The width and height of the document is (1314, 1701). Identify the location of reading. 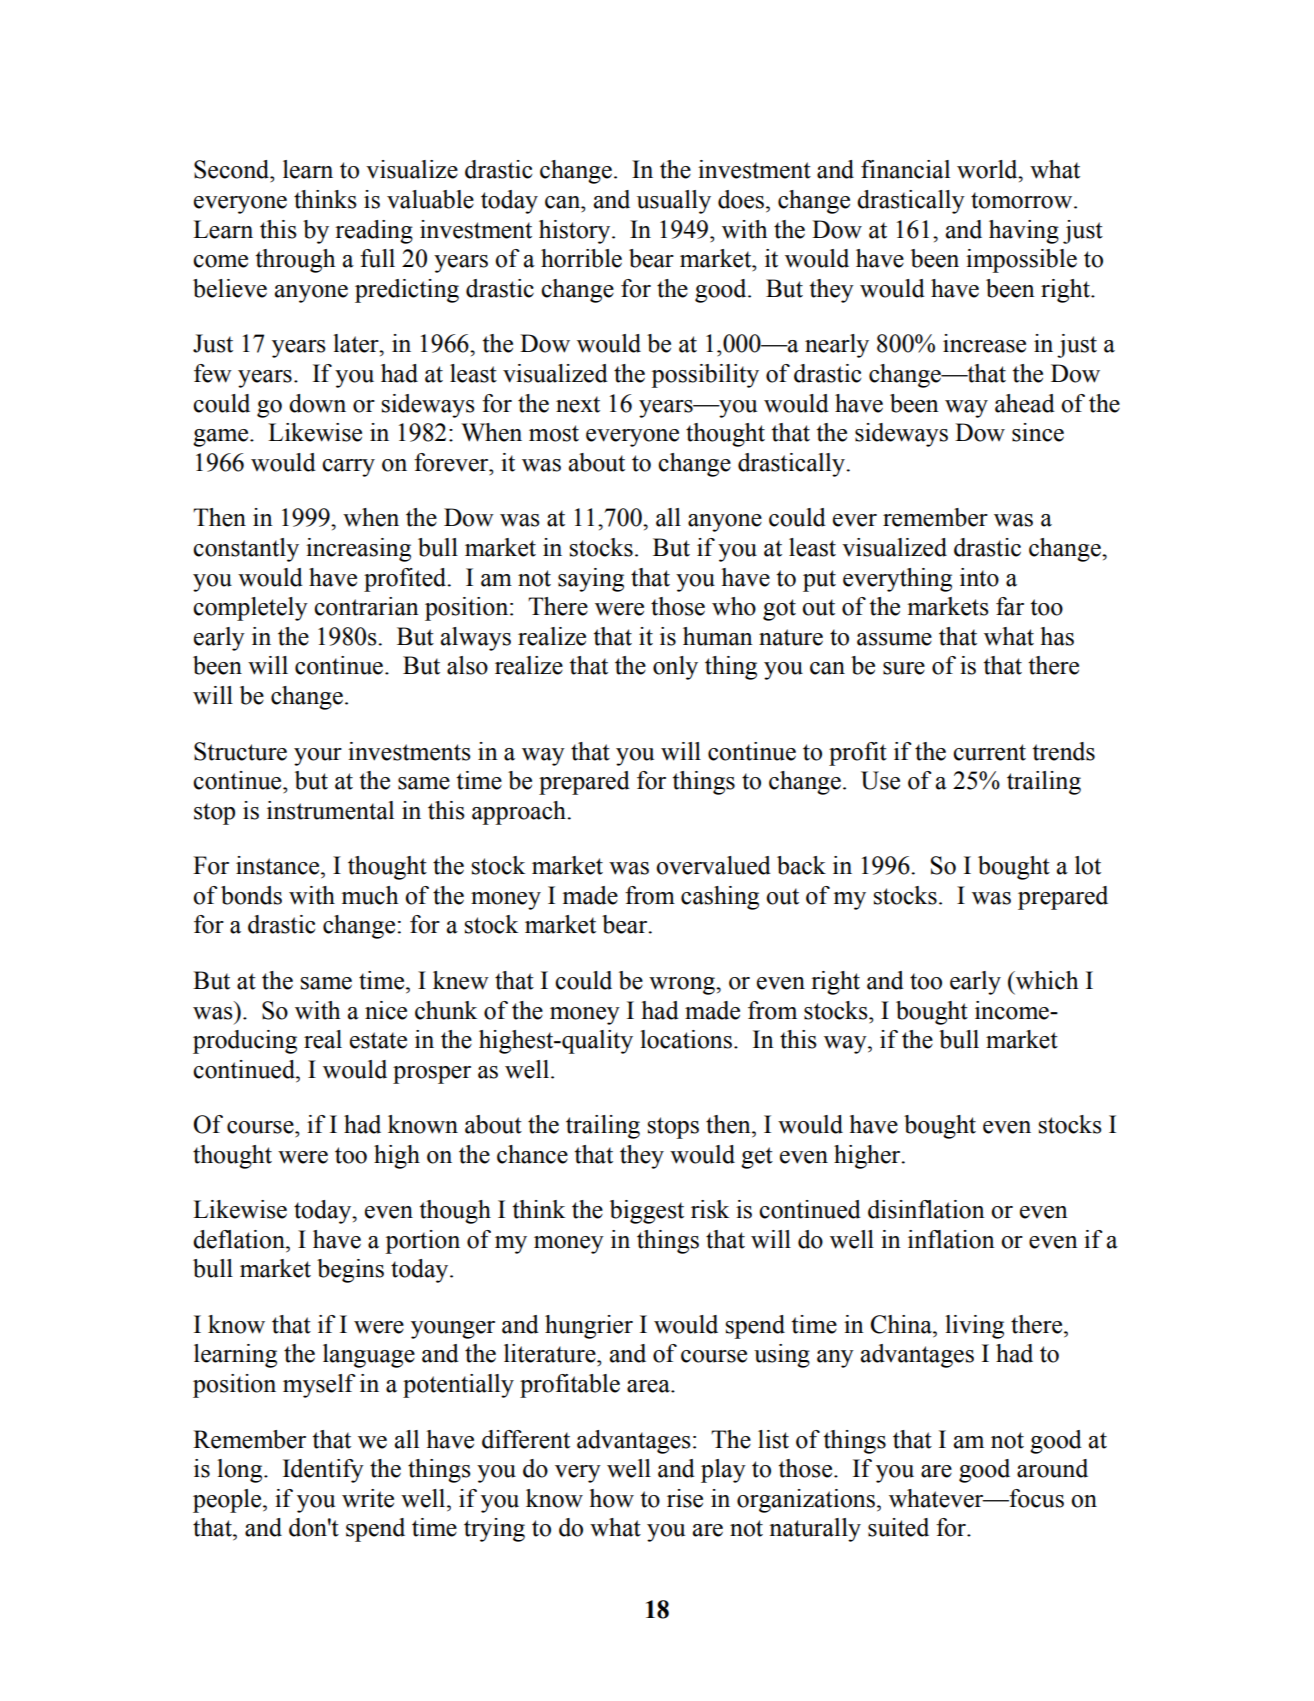
(374, 232).
